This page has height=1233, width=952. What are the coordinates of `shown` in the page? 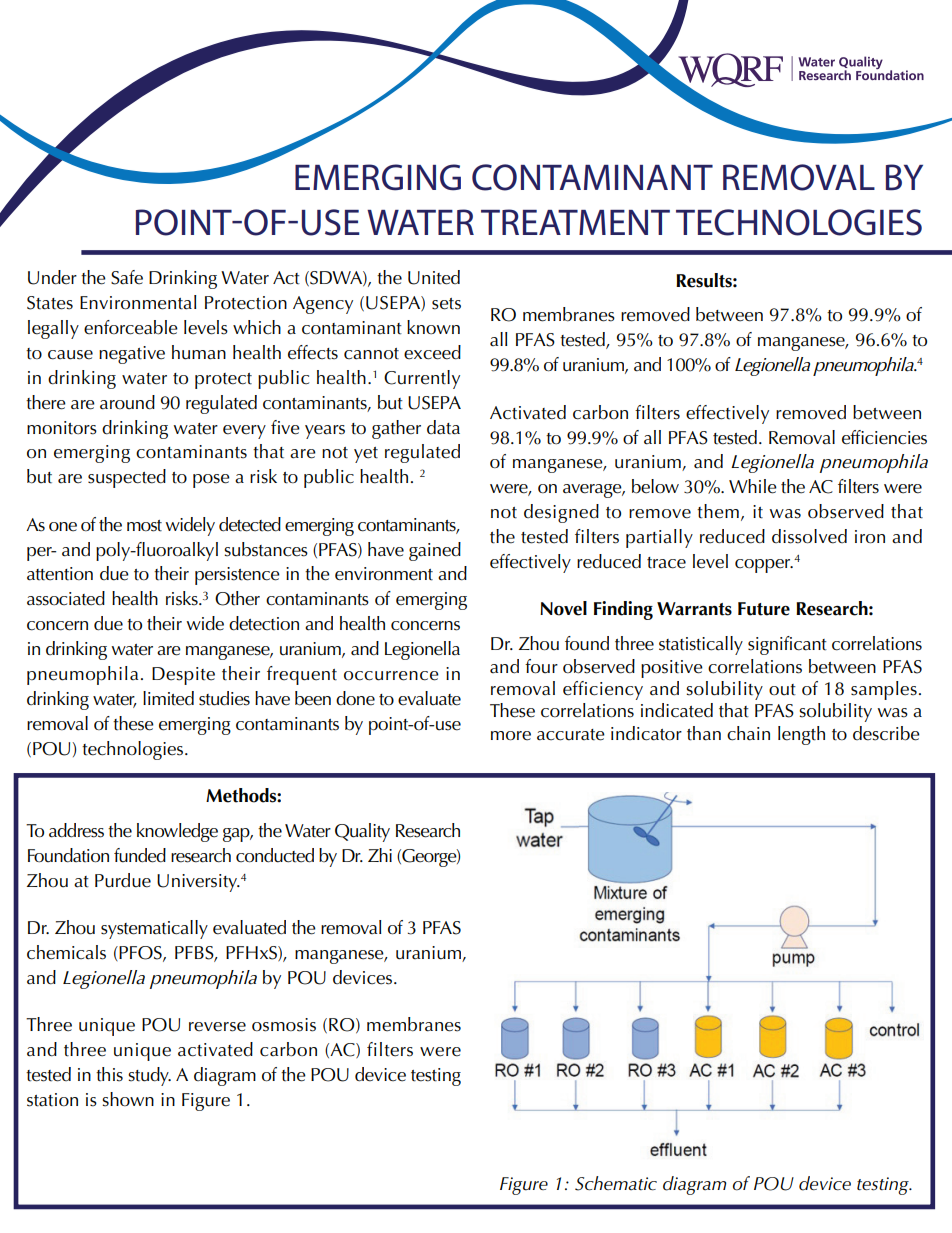 It's located at (128, 1099).
